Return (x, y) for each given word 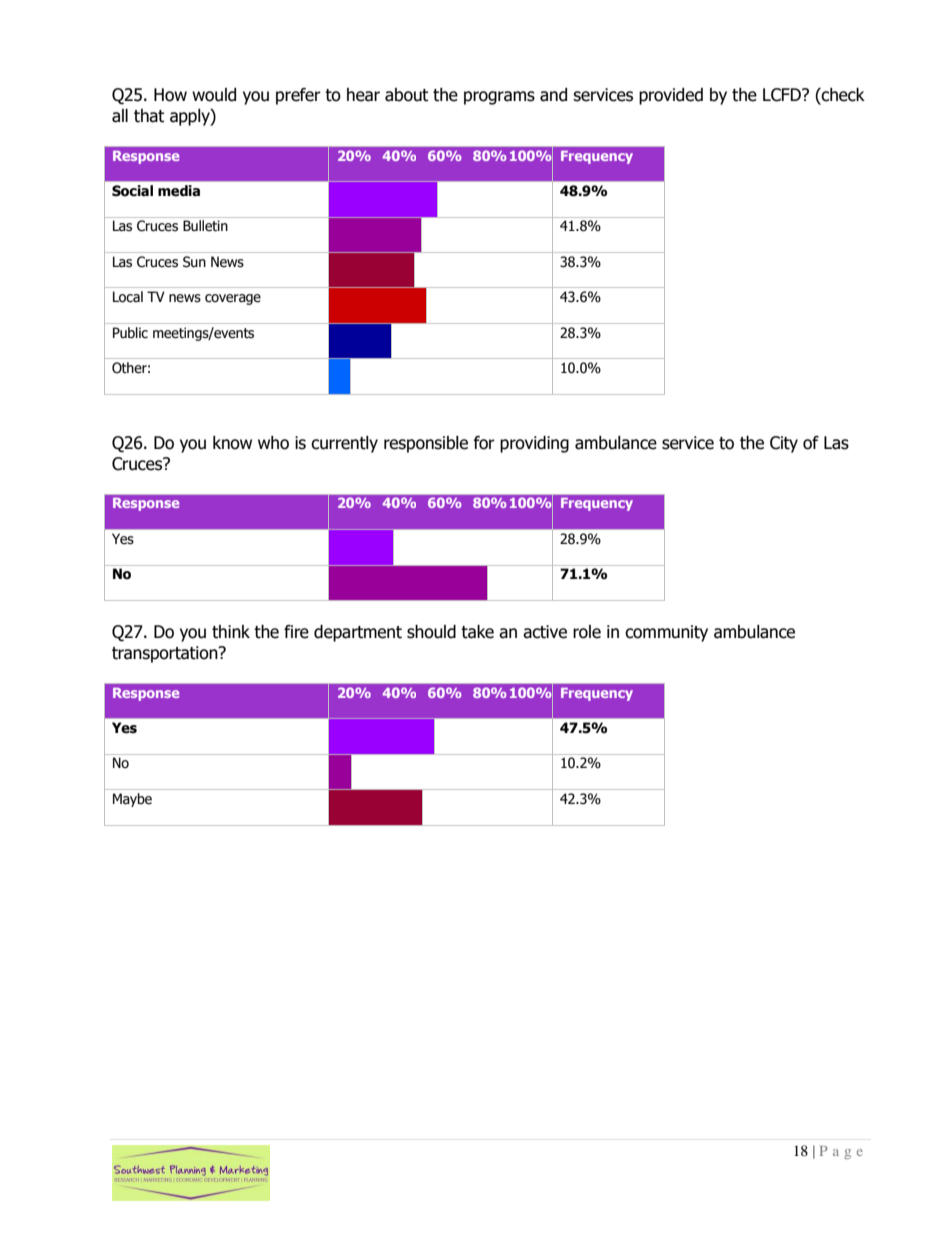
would (214, 95)
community (666, 633)
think (231, 632)
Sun (194, 262)
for (484, 443)
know (232, 443)
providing (534, 444)
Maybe (132, 800)
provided (671, 96)
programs (499, 98)
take (477, 632)
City (784, 444)
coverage (233, 299)
